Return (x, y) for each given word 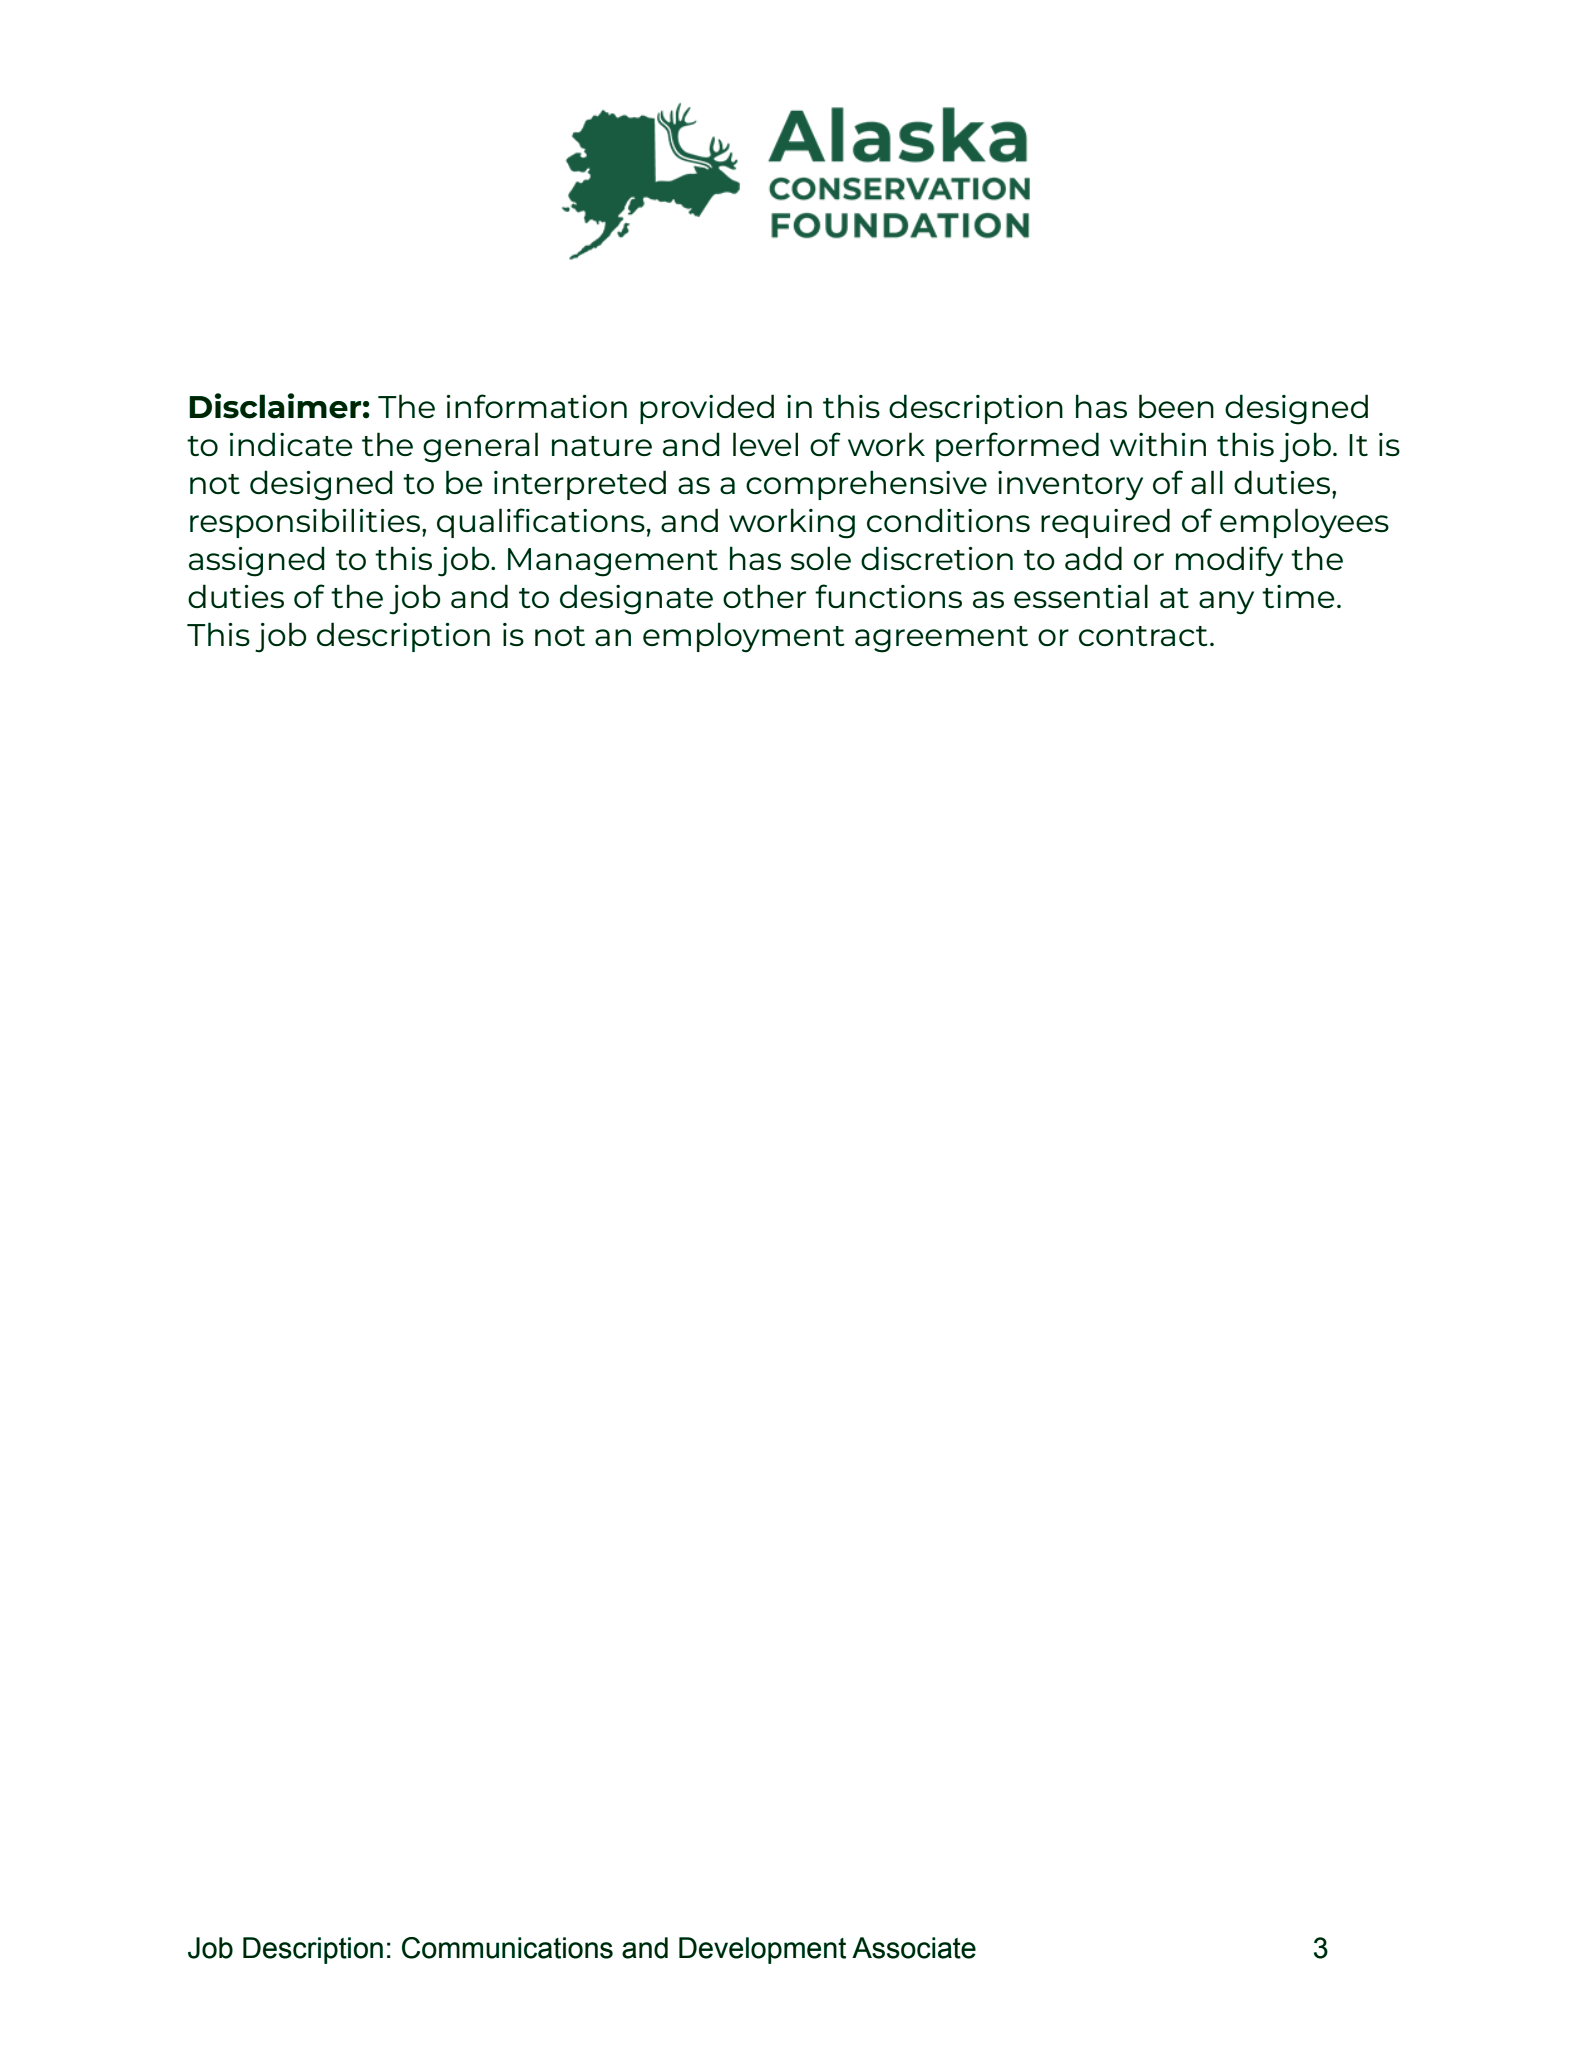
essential (1081, 596)
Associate (914, 1948)
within (1158, 444)
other (764, 596)
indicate (291, 444)
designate (636, 599)
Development (762, 1950)
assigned (256, 561)
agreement (941, 639)
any (1226, 603)
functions (888, 596)
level (765, 444)
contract (1143, 636)
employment (744, 637)
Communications (507, 1948)
